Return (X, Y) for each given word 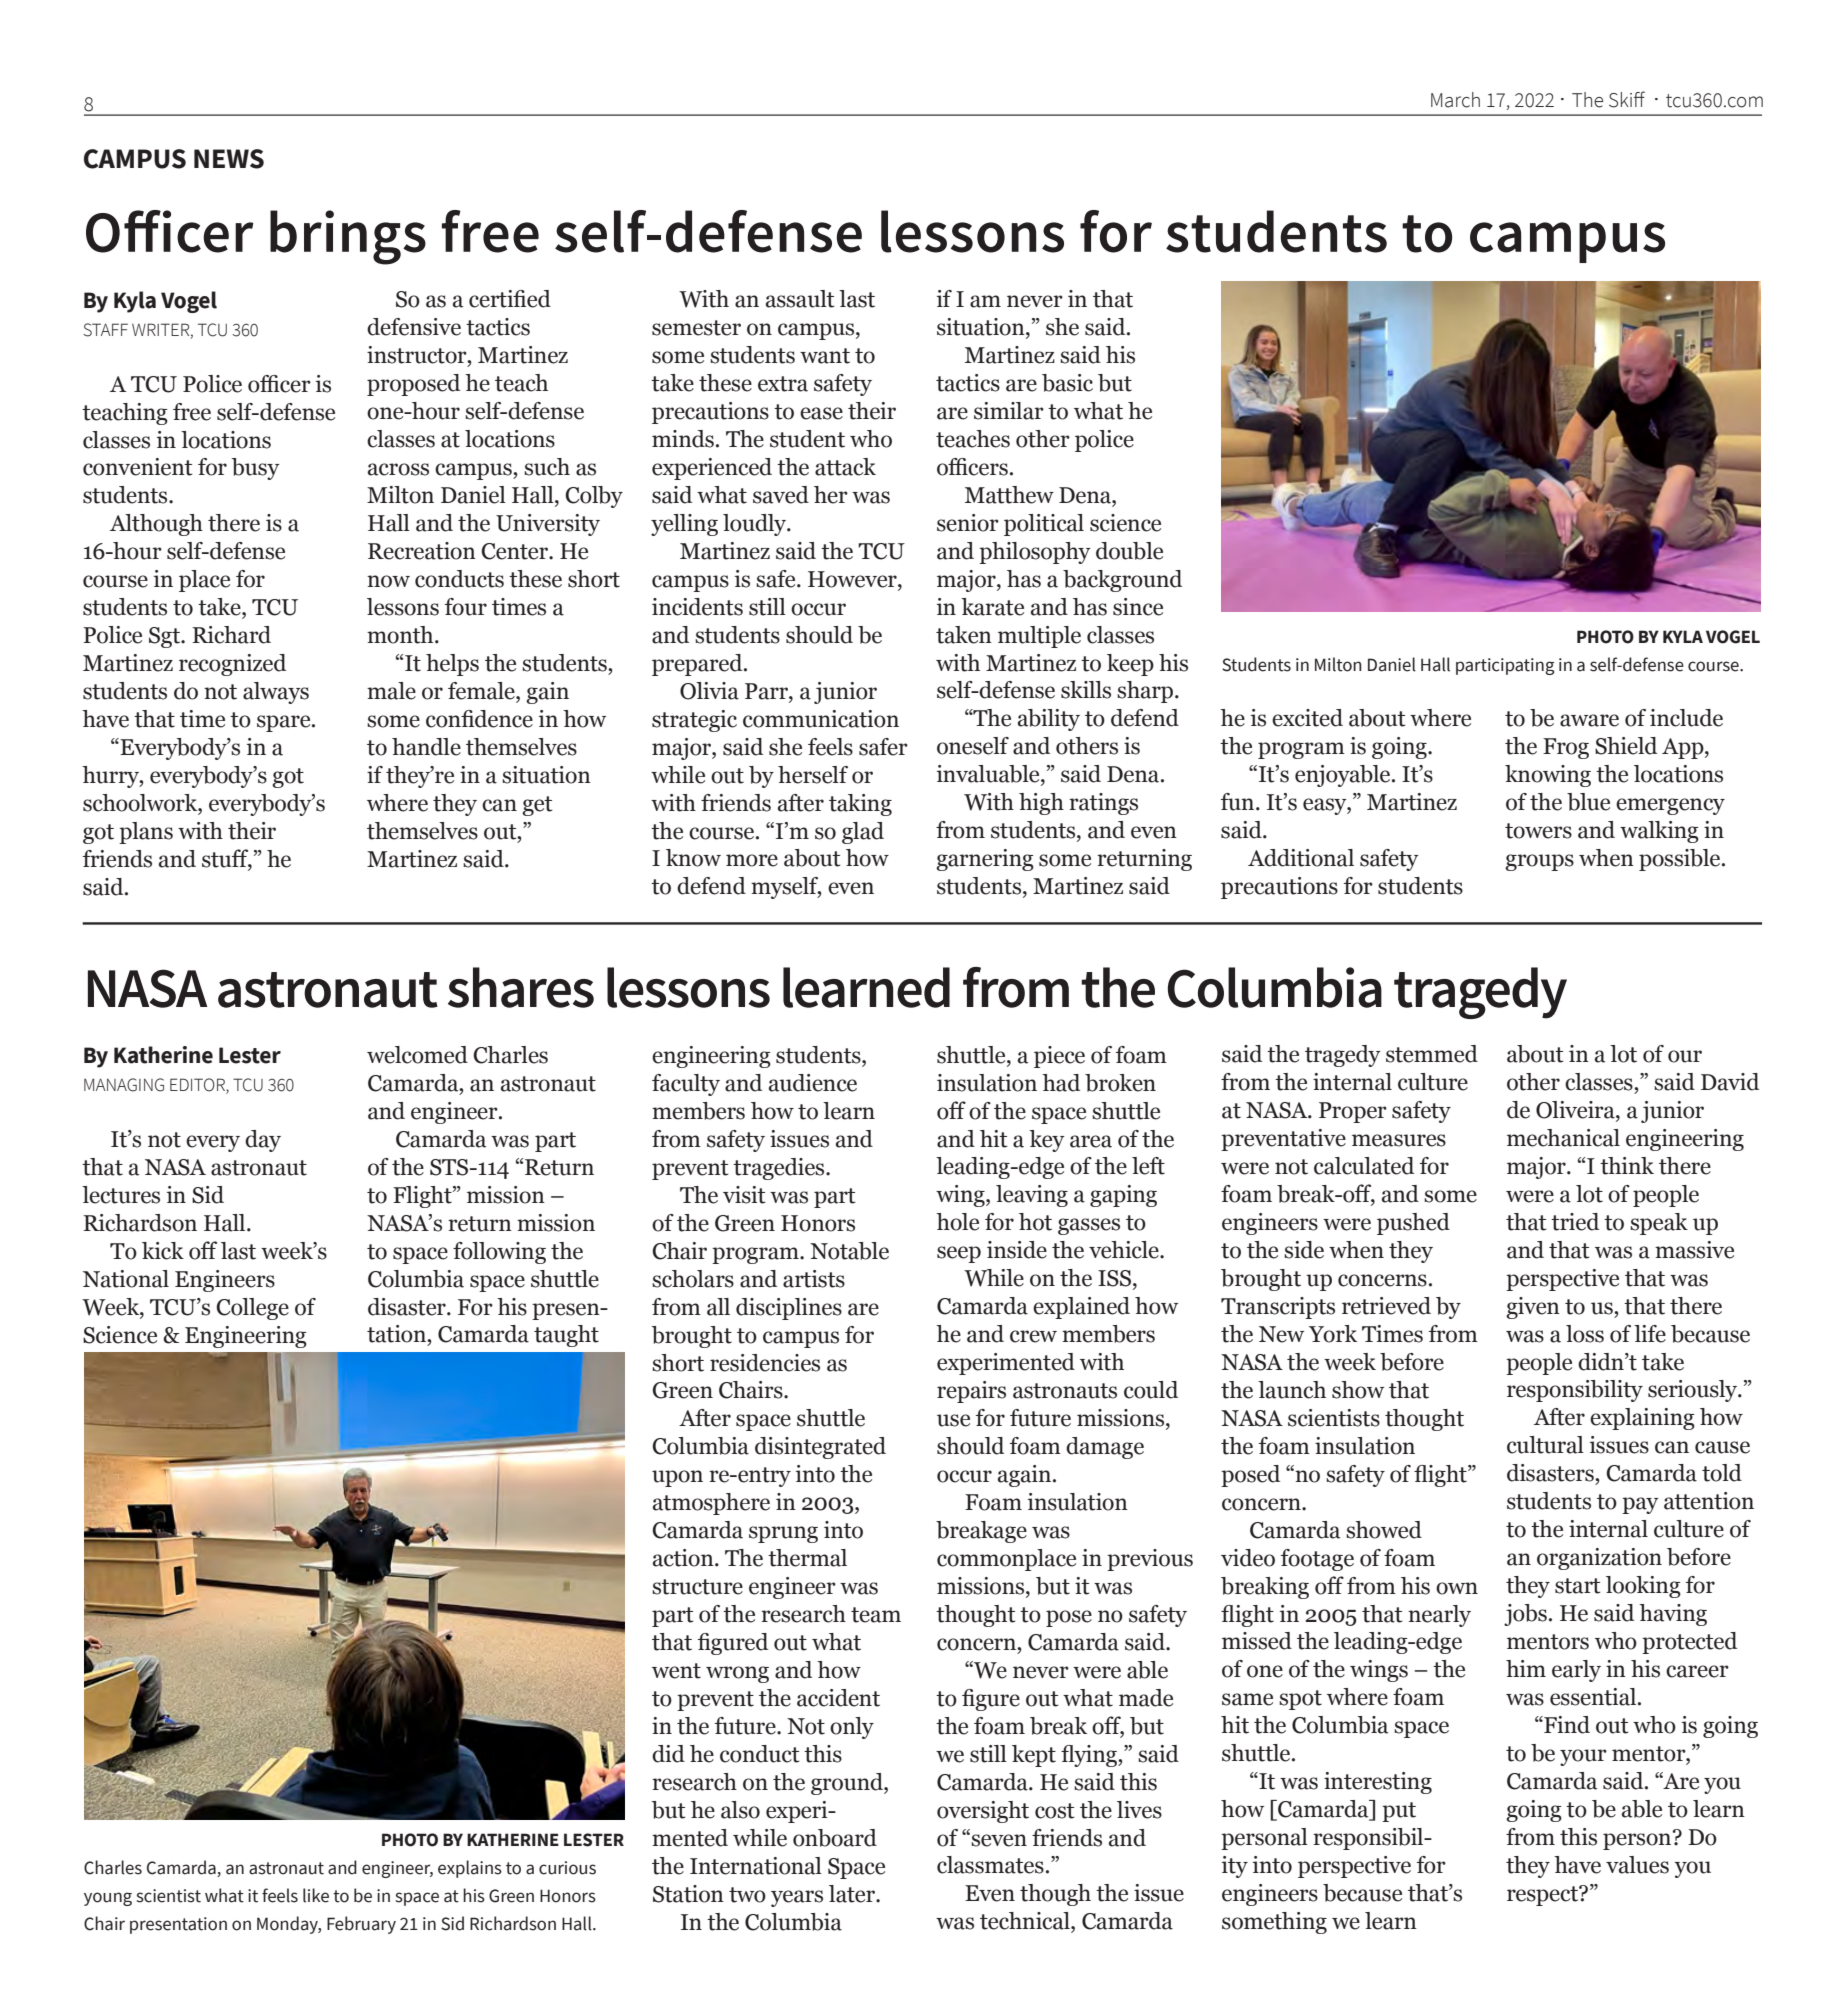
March (1455, 100)
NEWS (229, 159)
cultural (1545, 1445)
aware (1589, 720)
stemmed (1432, 1054)
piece (1059, 1057)
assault (800, 299)
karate (992, 607)
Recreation (422, 551)
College (252, 1309)
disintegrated (820, 1448)
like (316, 1895)
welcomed (417, 1055)
